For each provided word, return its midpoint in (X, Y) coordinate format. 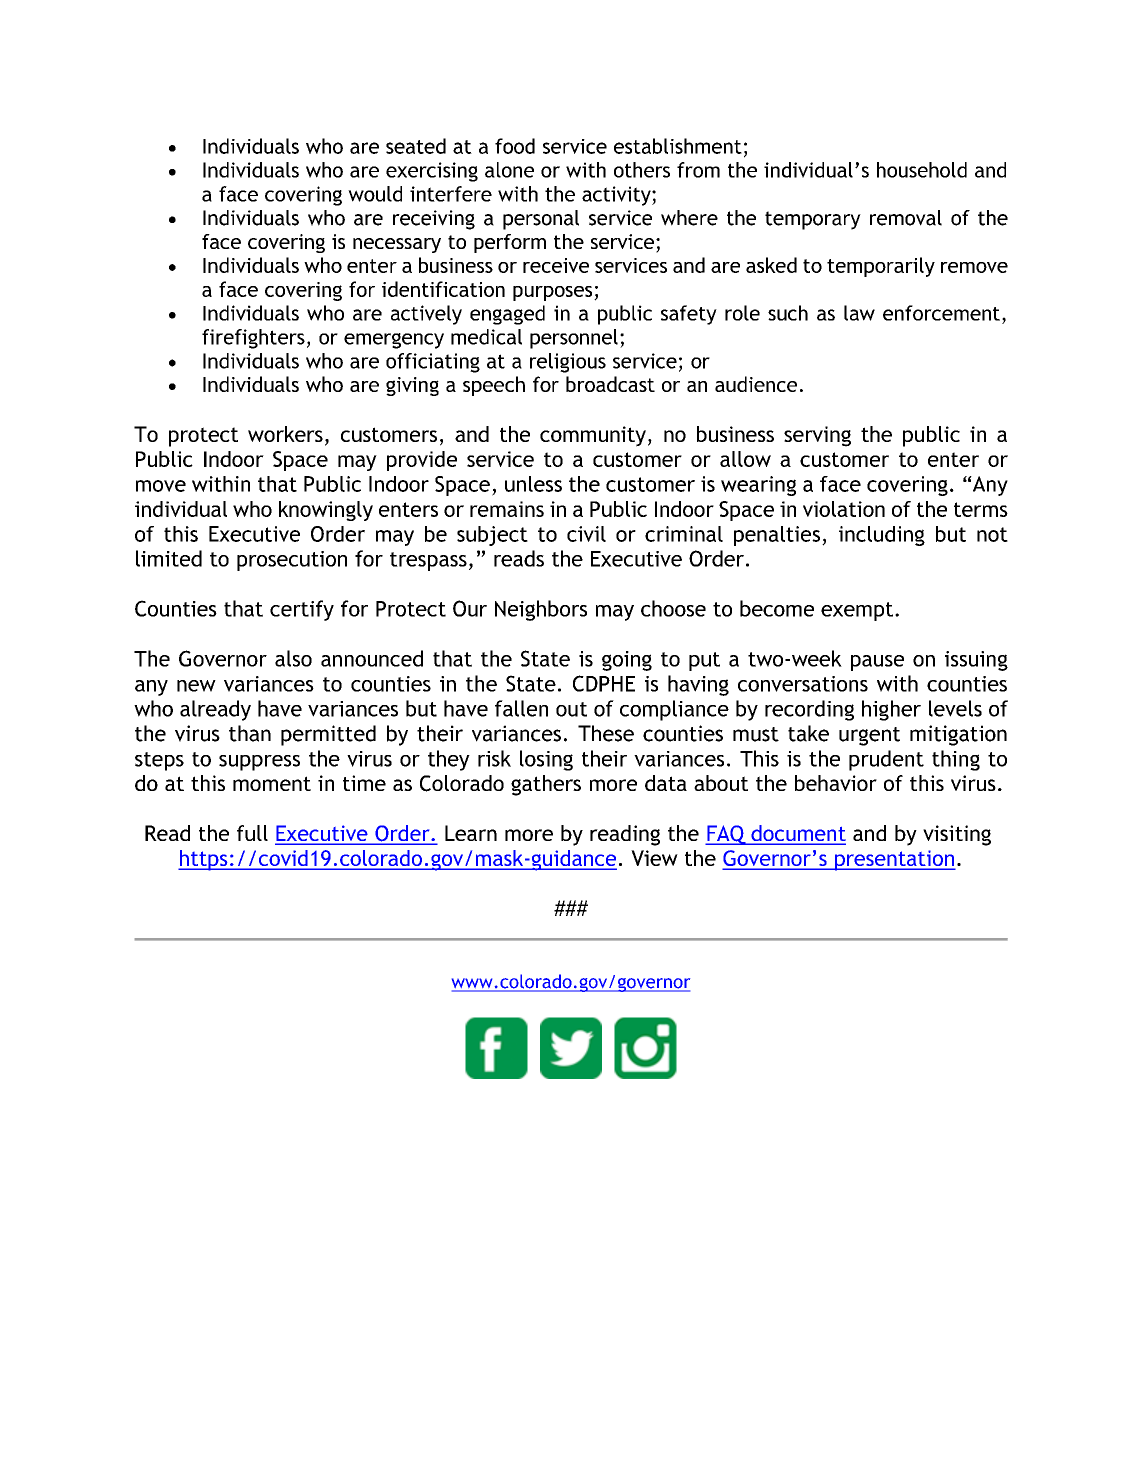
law (859, 313)
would (375, 194)
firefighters (253, 339)
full (252, 833)
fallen (521, 708)
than (250, 733)
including (882, 536)
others (642, 170)
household (922, 170)
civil (586, 534)
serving (817, 436)
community (593, 436)
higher (891, 710)
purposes (554, 293)
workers (285, 434)
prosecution (292, 561)
